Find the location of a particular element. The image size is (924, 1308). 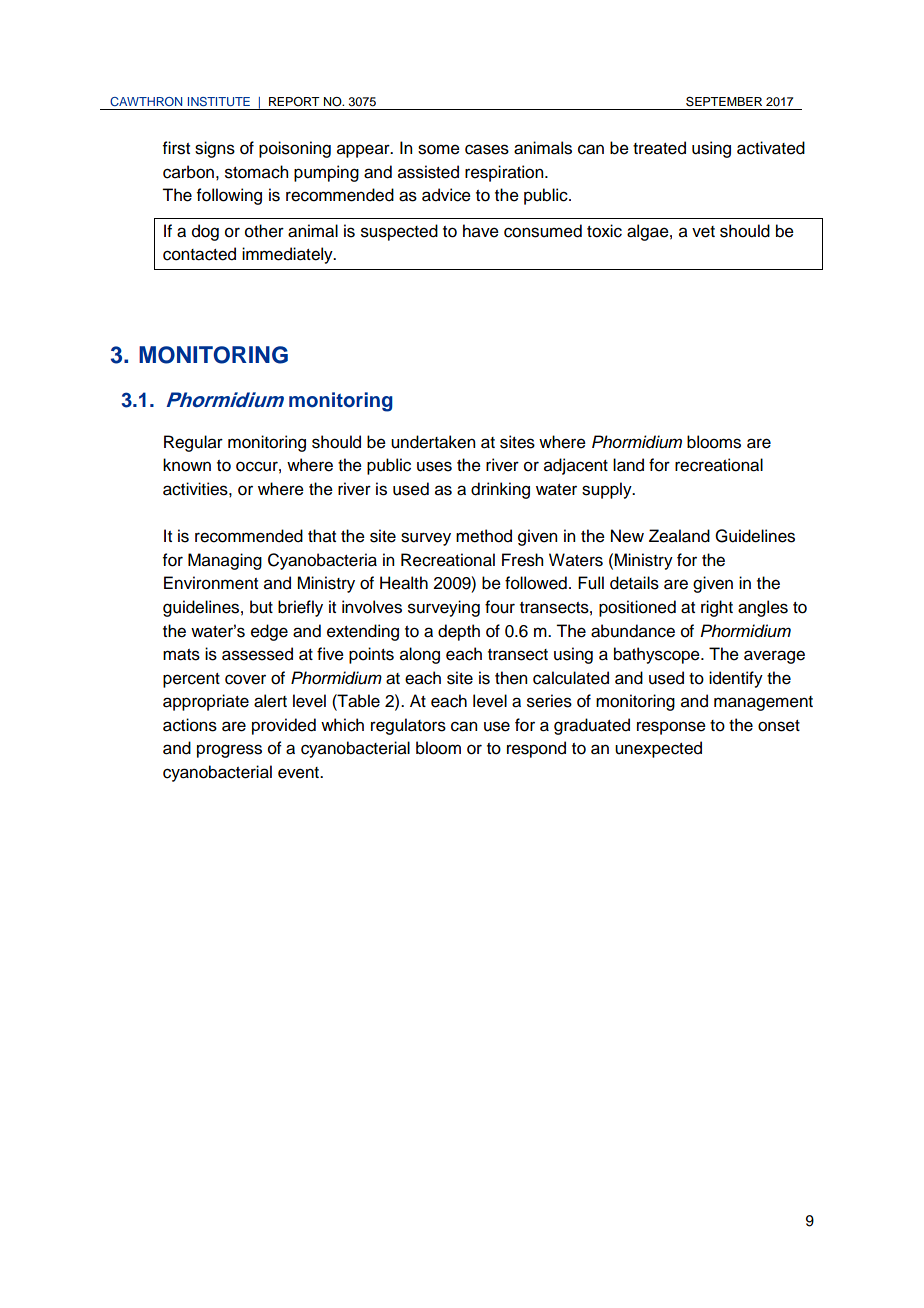

progress is located at coordinates (229, 751).
